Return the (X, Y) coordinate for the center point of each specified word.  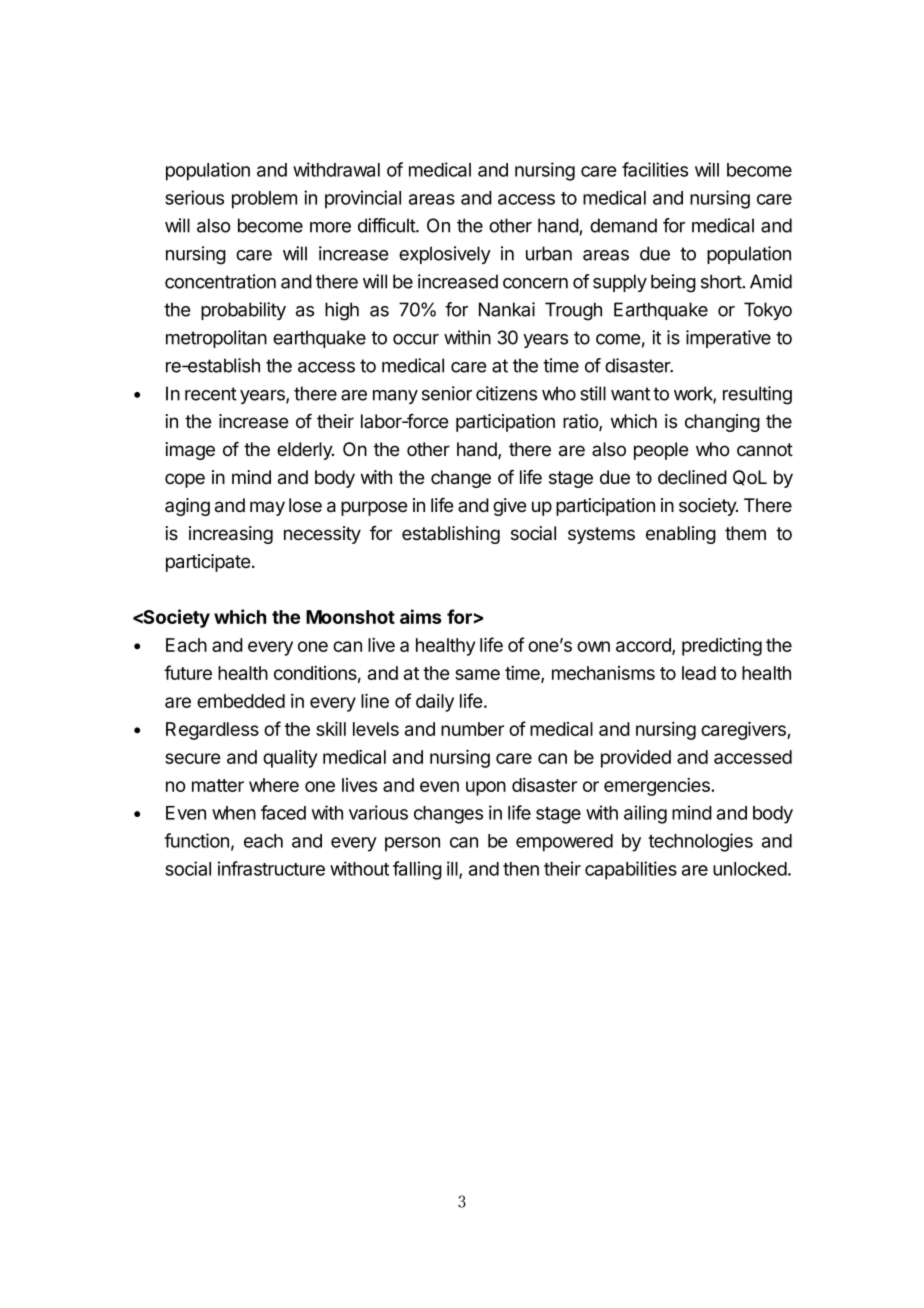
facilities (655, 169)
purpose (374, 508)
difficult (387, 225)
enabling (681, 535)
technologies (700, 842)
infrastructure (271, 868)
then (521, 869)
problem (264, 200)
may (267, 508)
